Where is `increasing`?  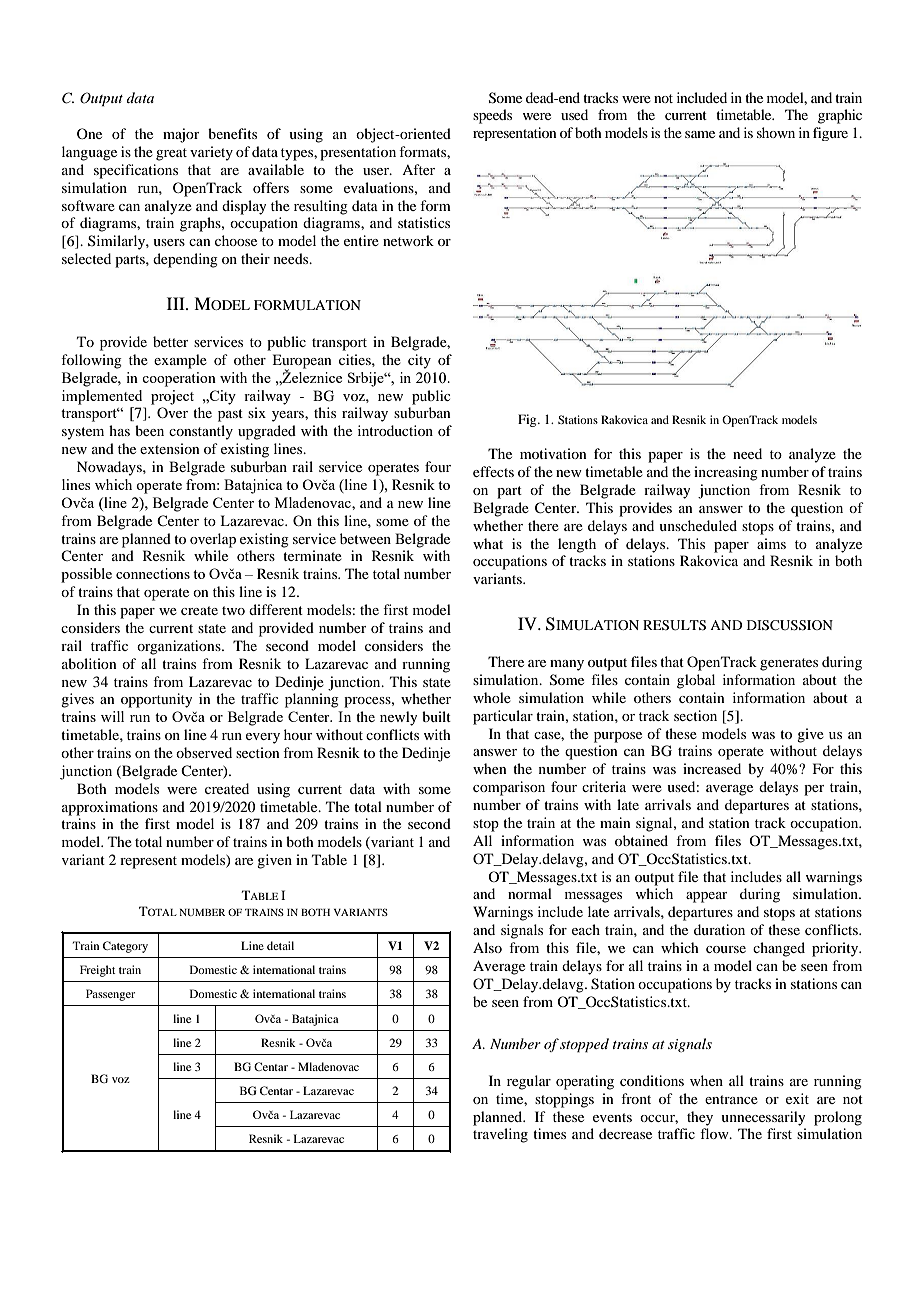
increasing is located at coordinates (726, 473).
